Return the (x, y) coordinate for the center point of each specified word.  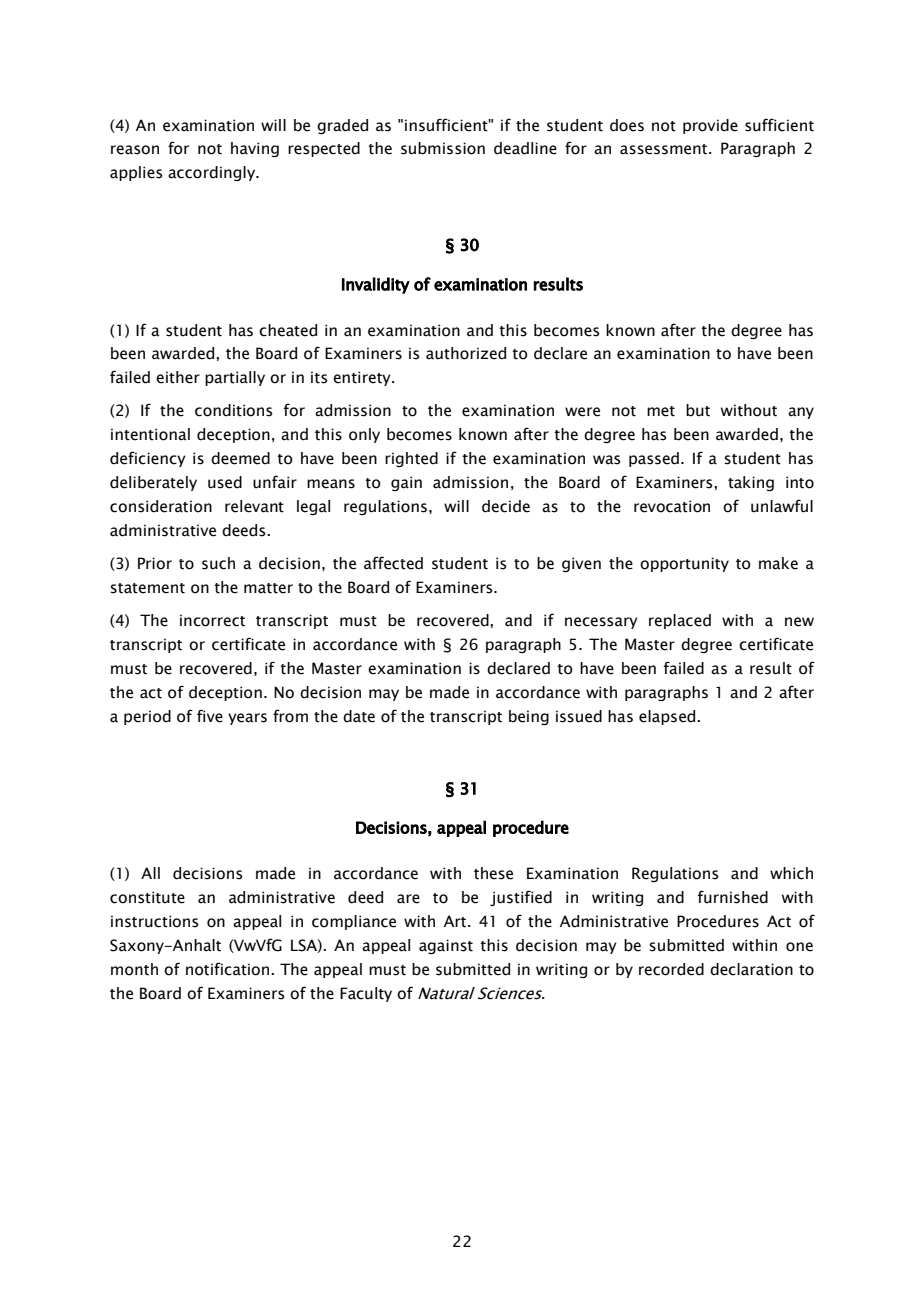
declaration (751, 969)
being (529, 717)
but (698, 410)
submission (443, 148)
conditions (234, 410)
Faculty (366, 994)
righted (411, 459)
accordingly (213, 173)
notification (229, 969)
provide (710, 126)
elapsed (668, 717)
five (210, 716)
